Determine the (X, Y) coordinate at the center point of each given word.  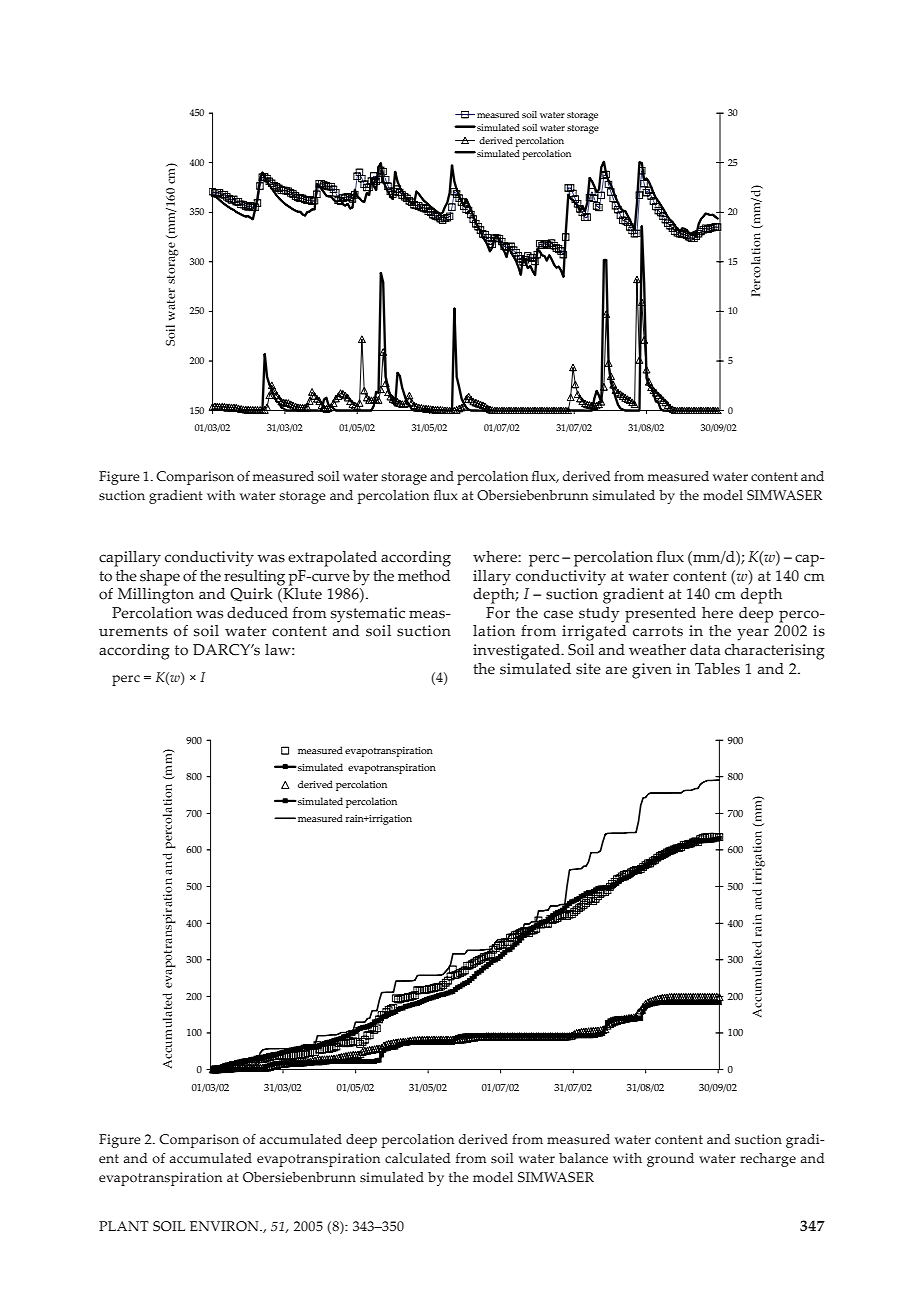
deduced (257, 613)
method (424, 576)
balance (583, 1158)
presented (660, 615)
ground (670, 1160)
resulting (254, 578)
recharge (768, 1160)
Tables (717, 669)
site (588, 669)
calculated (417, 1158)
